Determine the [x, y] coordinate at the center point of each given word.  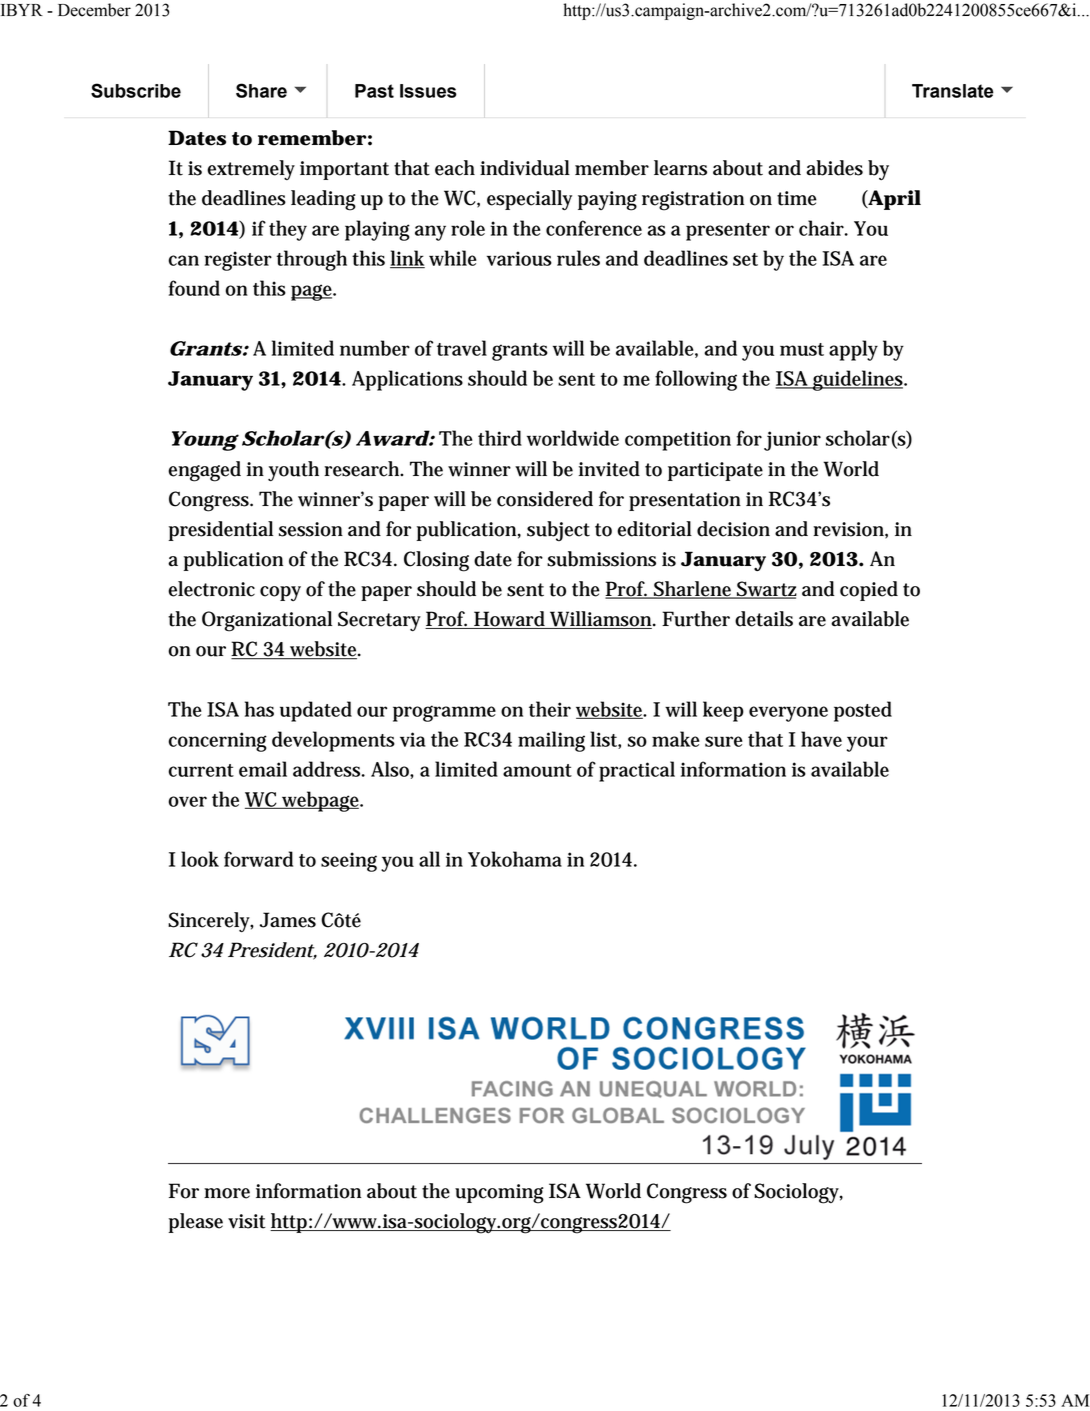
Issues [428, 91]
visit [247, 1221]
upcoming [499, 1194]
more [227, 1193]
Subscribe [136, 90]
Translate [953, 91]
